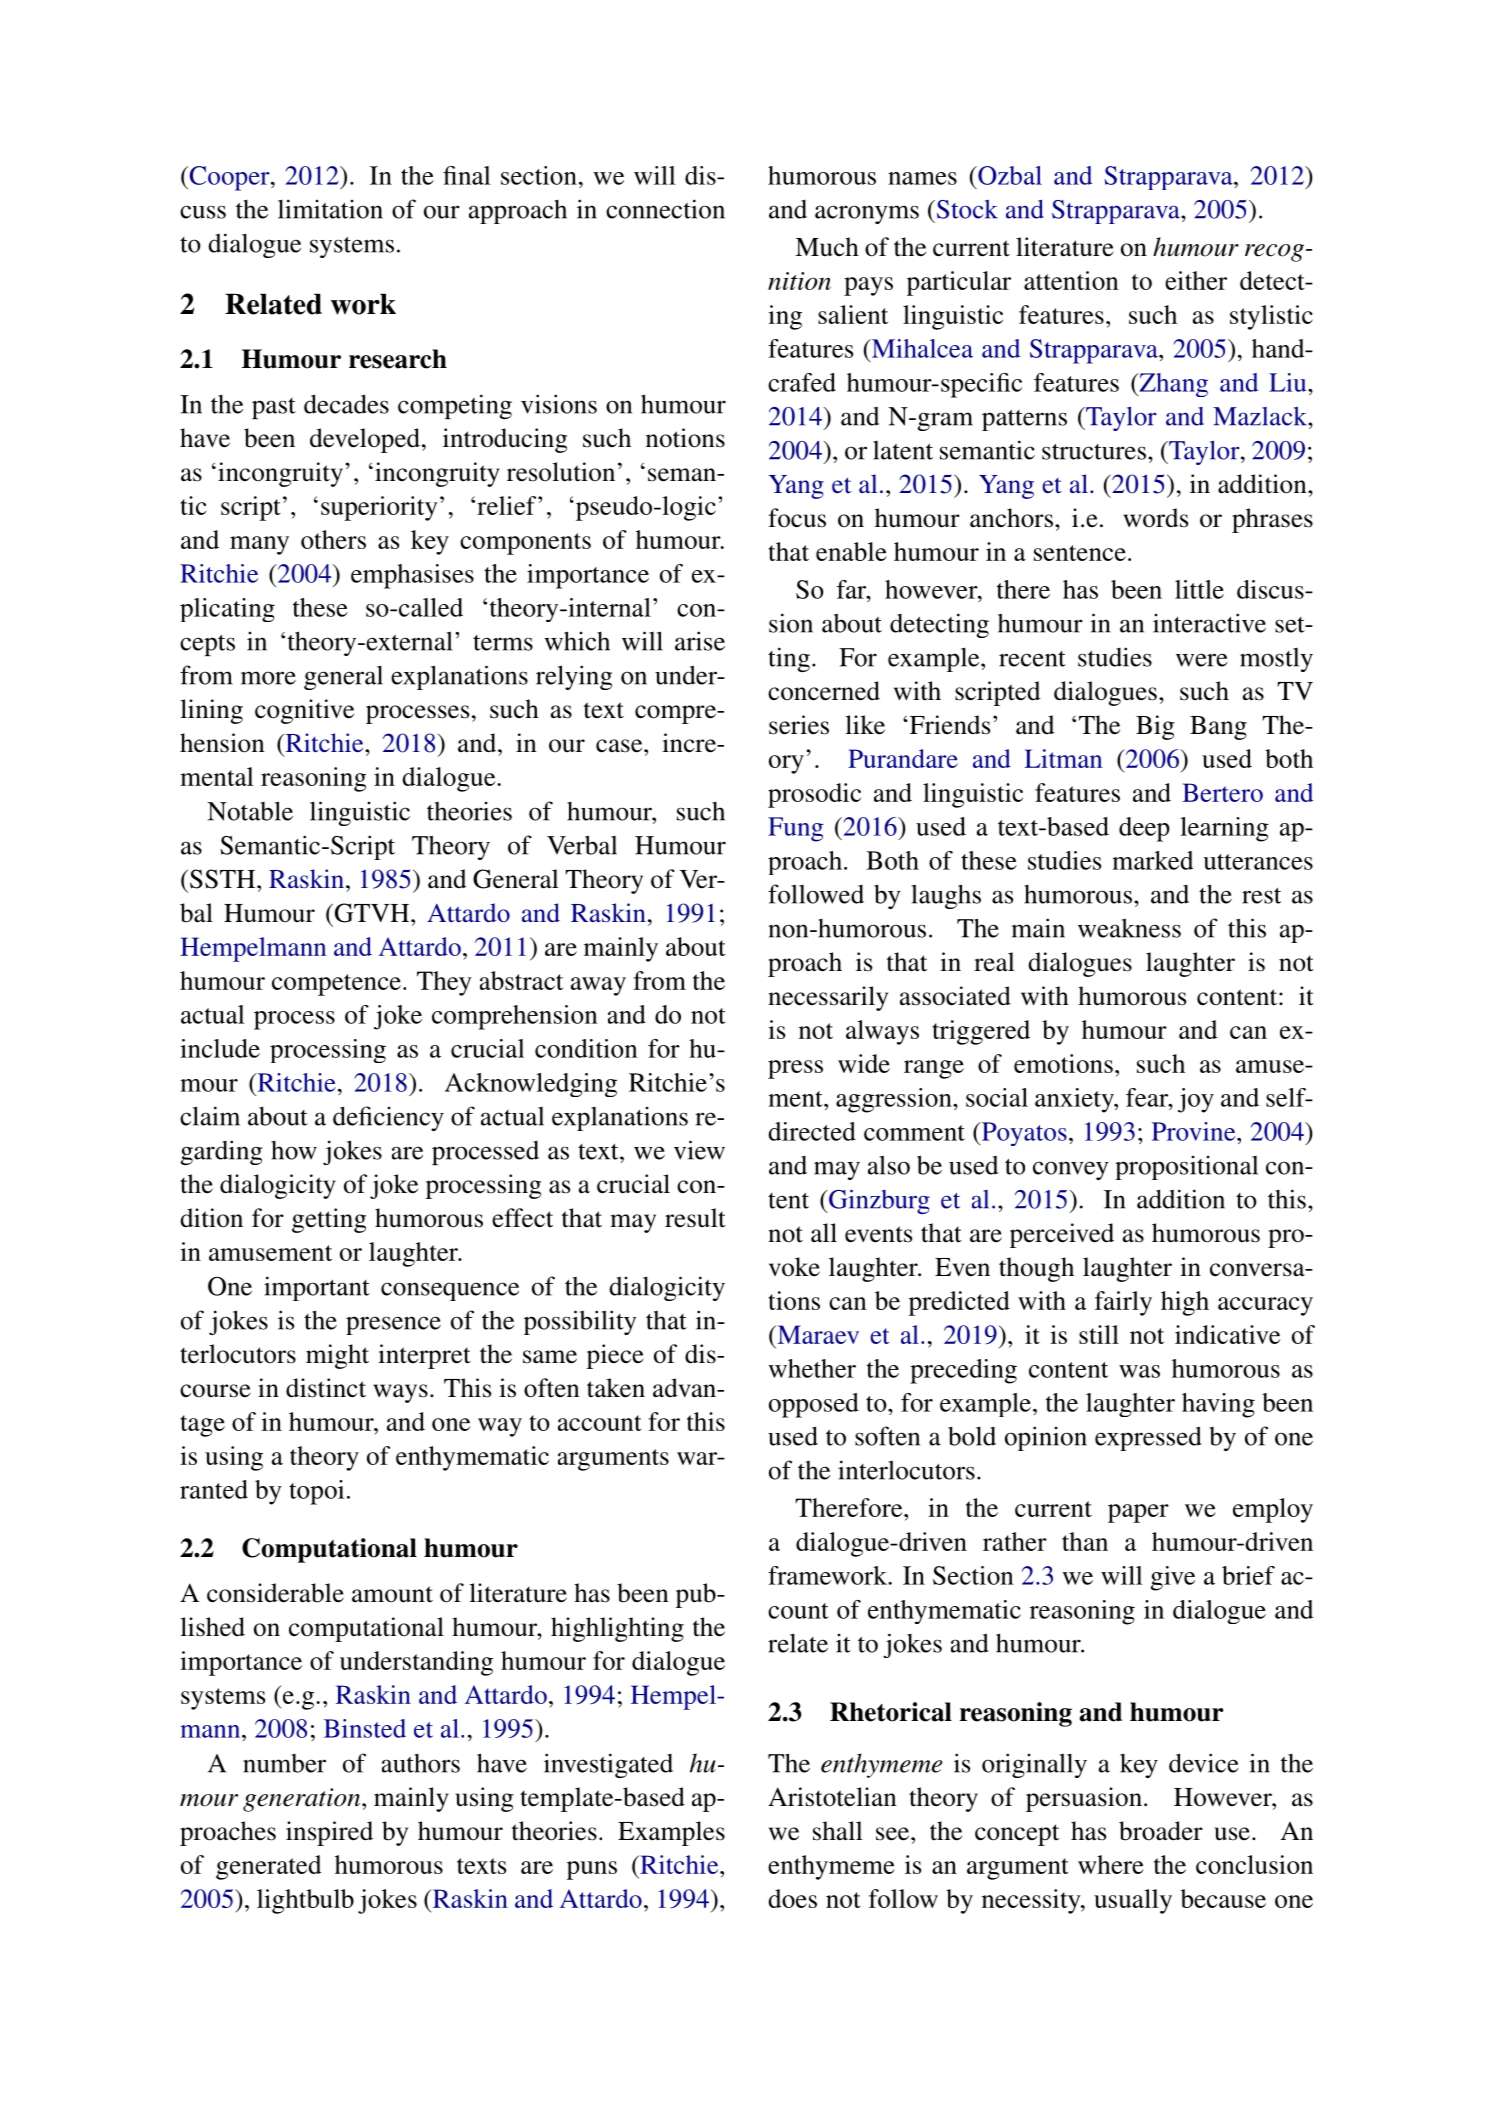 This document has height=2105, width=1488. What do you see at coordinates (827, 247) in the document?
I see `Much` at bounding box center [827, 247].
